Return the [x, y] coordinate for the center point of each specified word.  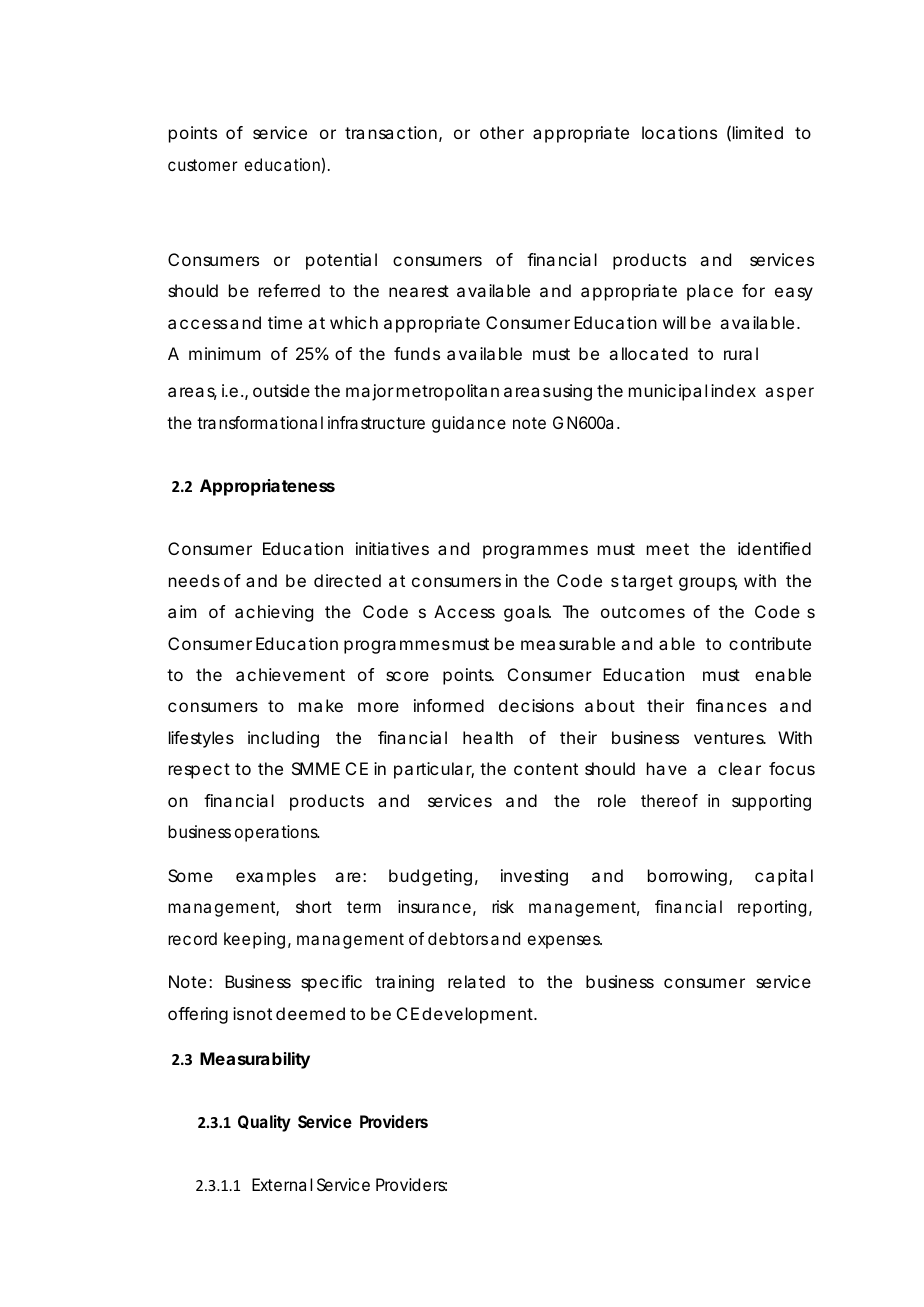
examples [276, 877]
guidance [469, 424]
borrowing [689, 877]
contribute [770, 643]
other [502, 132]
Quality [264, 1123]
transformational [260, 422]
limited [758, 132]
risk [503, 906]
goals [527, 613]
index [733, 390]
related [476, 981]
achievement [290, 674]
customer [203, 165]
